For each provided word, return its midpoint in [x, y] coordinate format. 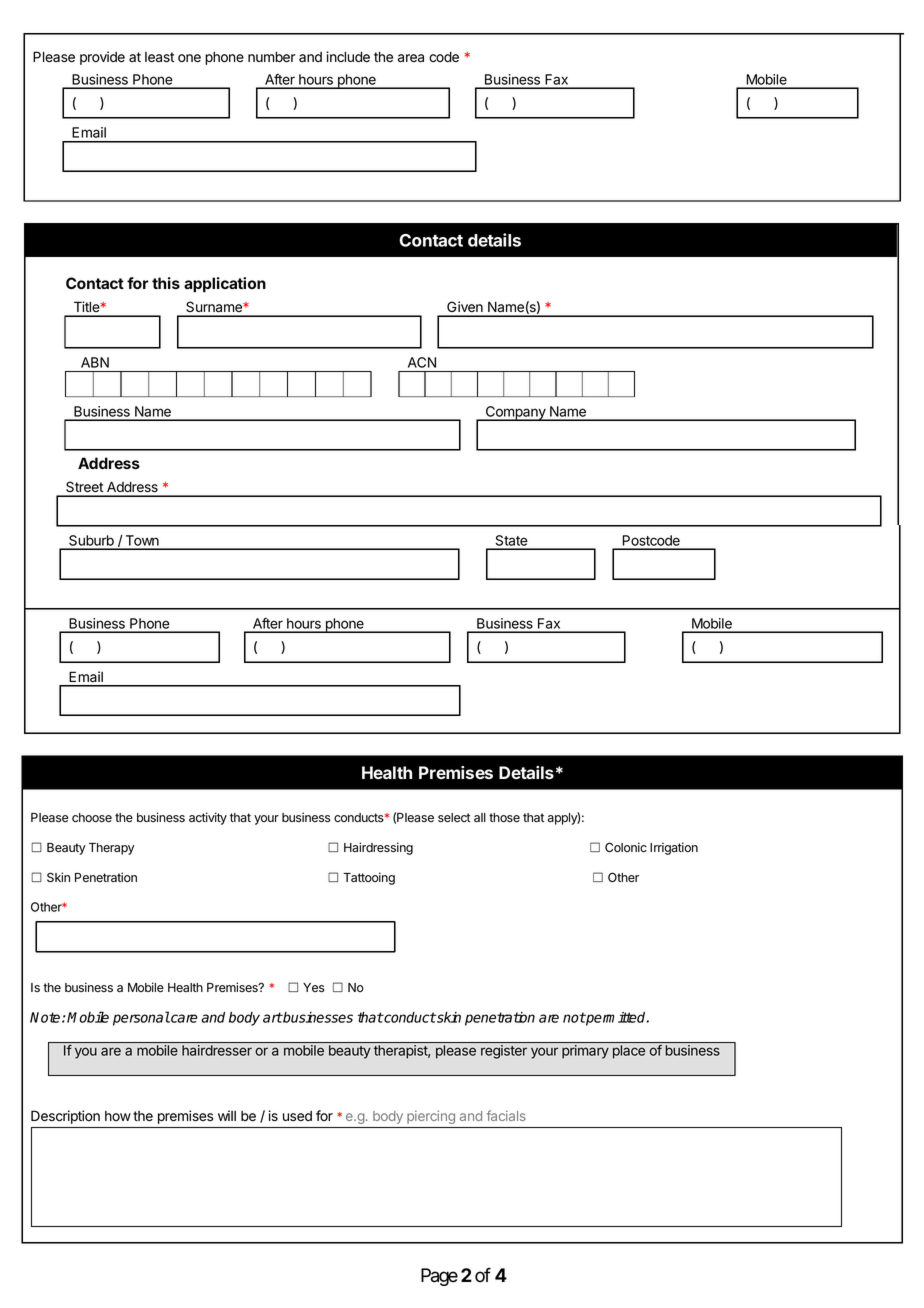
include [348, 57]
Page [439, 1277]
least [159, 57]
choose [92, 818]
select [454, 818]
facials [506, 1115]
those [504, 818]
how [118, 1116]
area [411, 58]
